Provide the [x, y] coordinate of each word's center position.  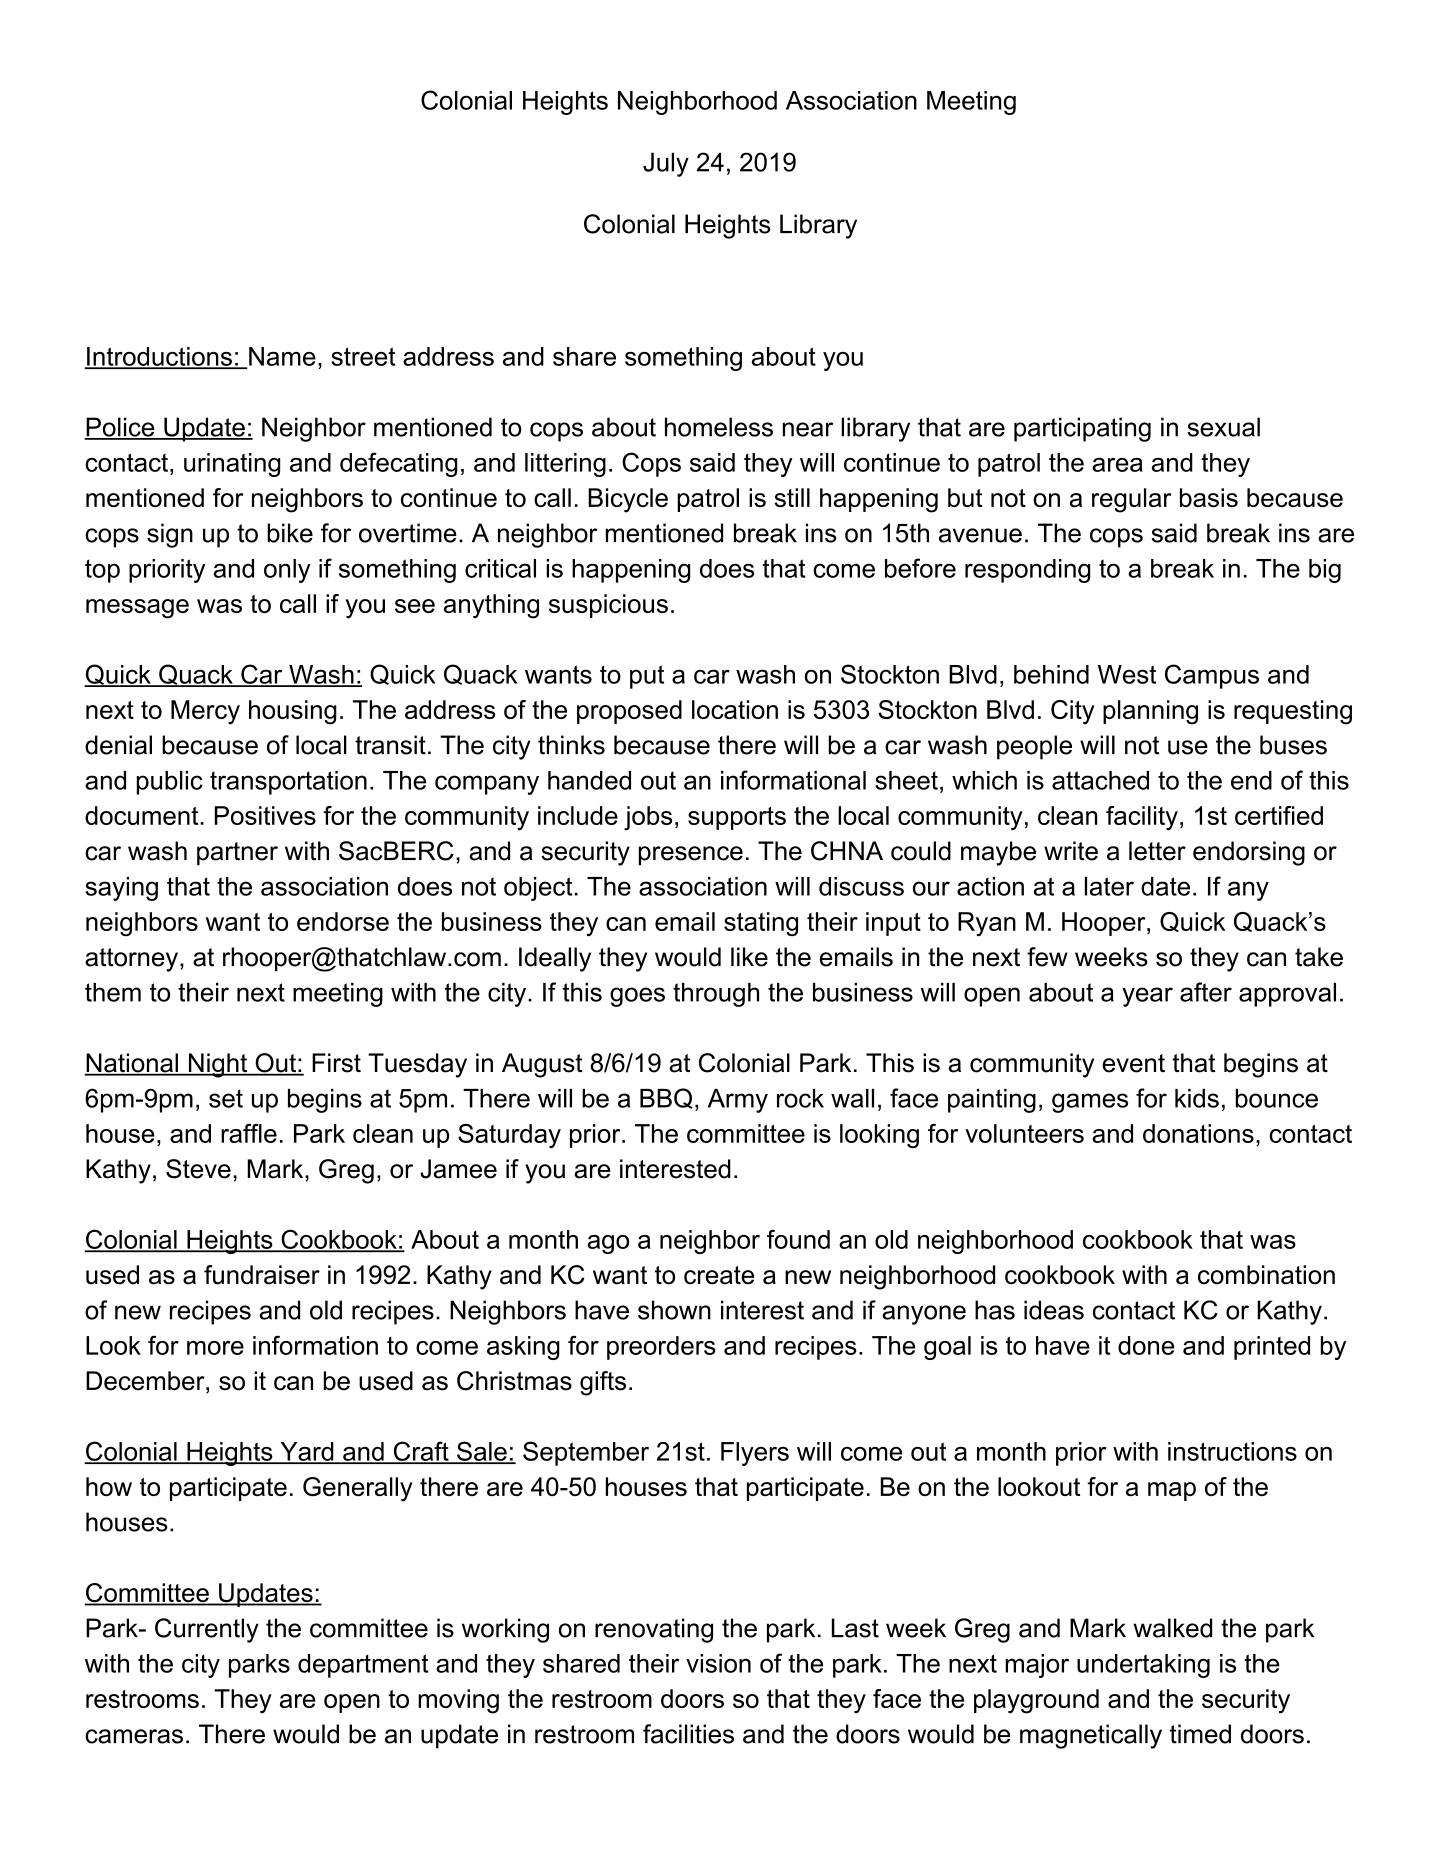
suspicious [608, 606]
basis [1209, 497]
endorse [343, 921]
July [666, 164]
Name [282, 356]
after [1206, 992]
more [215, 1348]
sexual [1223, 427]
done [1146, 1345]
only [287, 571]
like [749, 957]
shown [674, 1310]
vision [718, 1663]
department [363, 1666]
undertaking [1143, 1666]
